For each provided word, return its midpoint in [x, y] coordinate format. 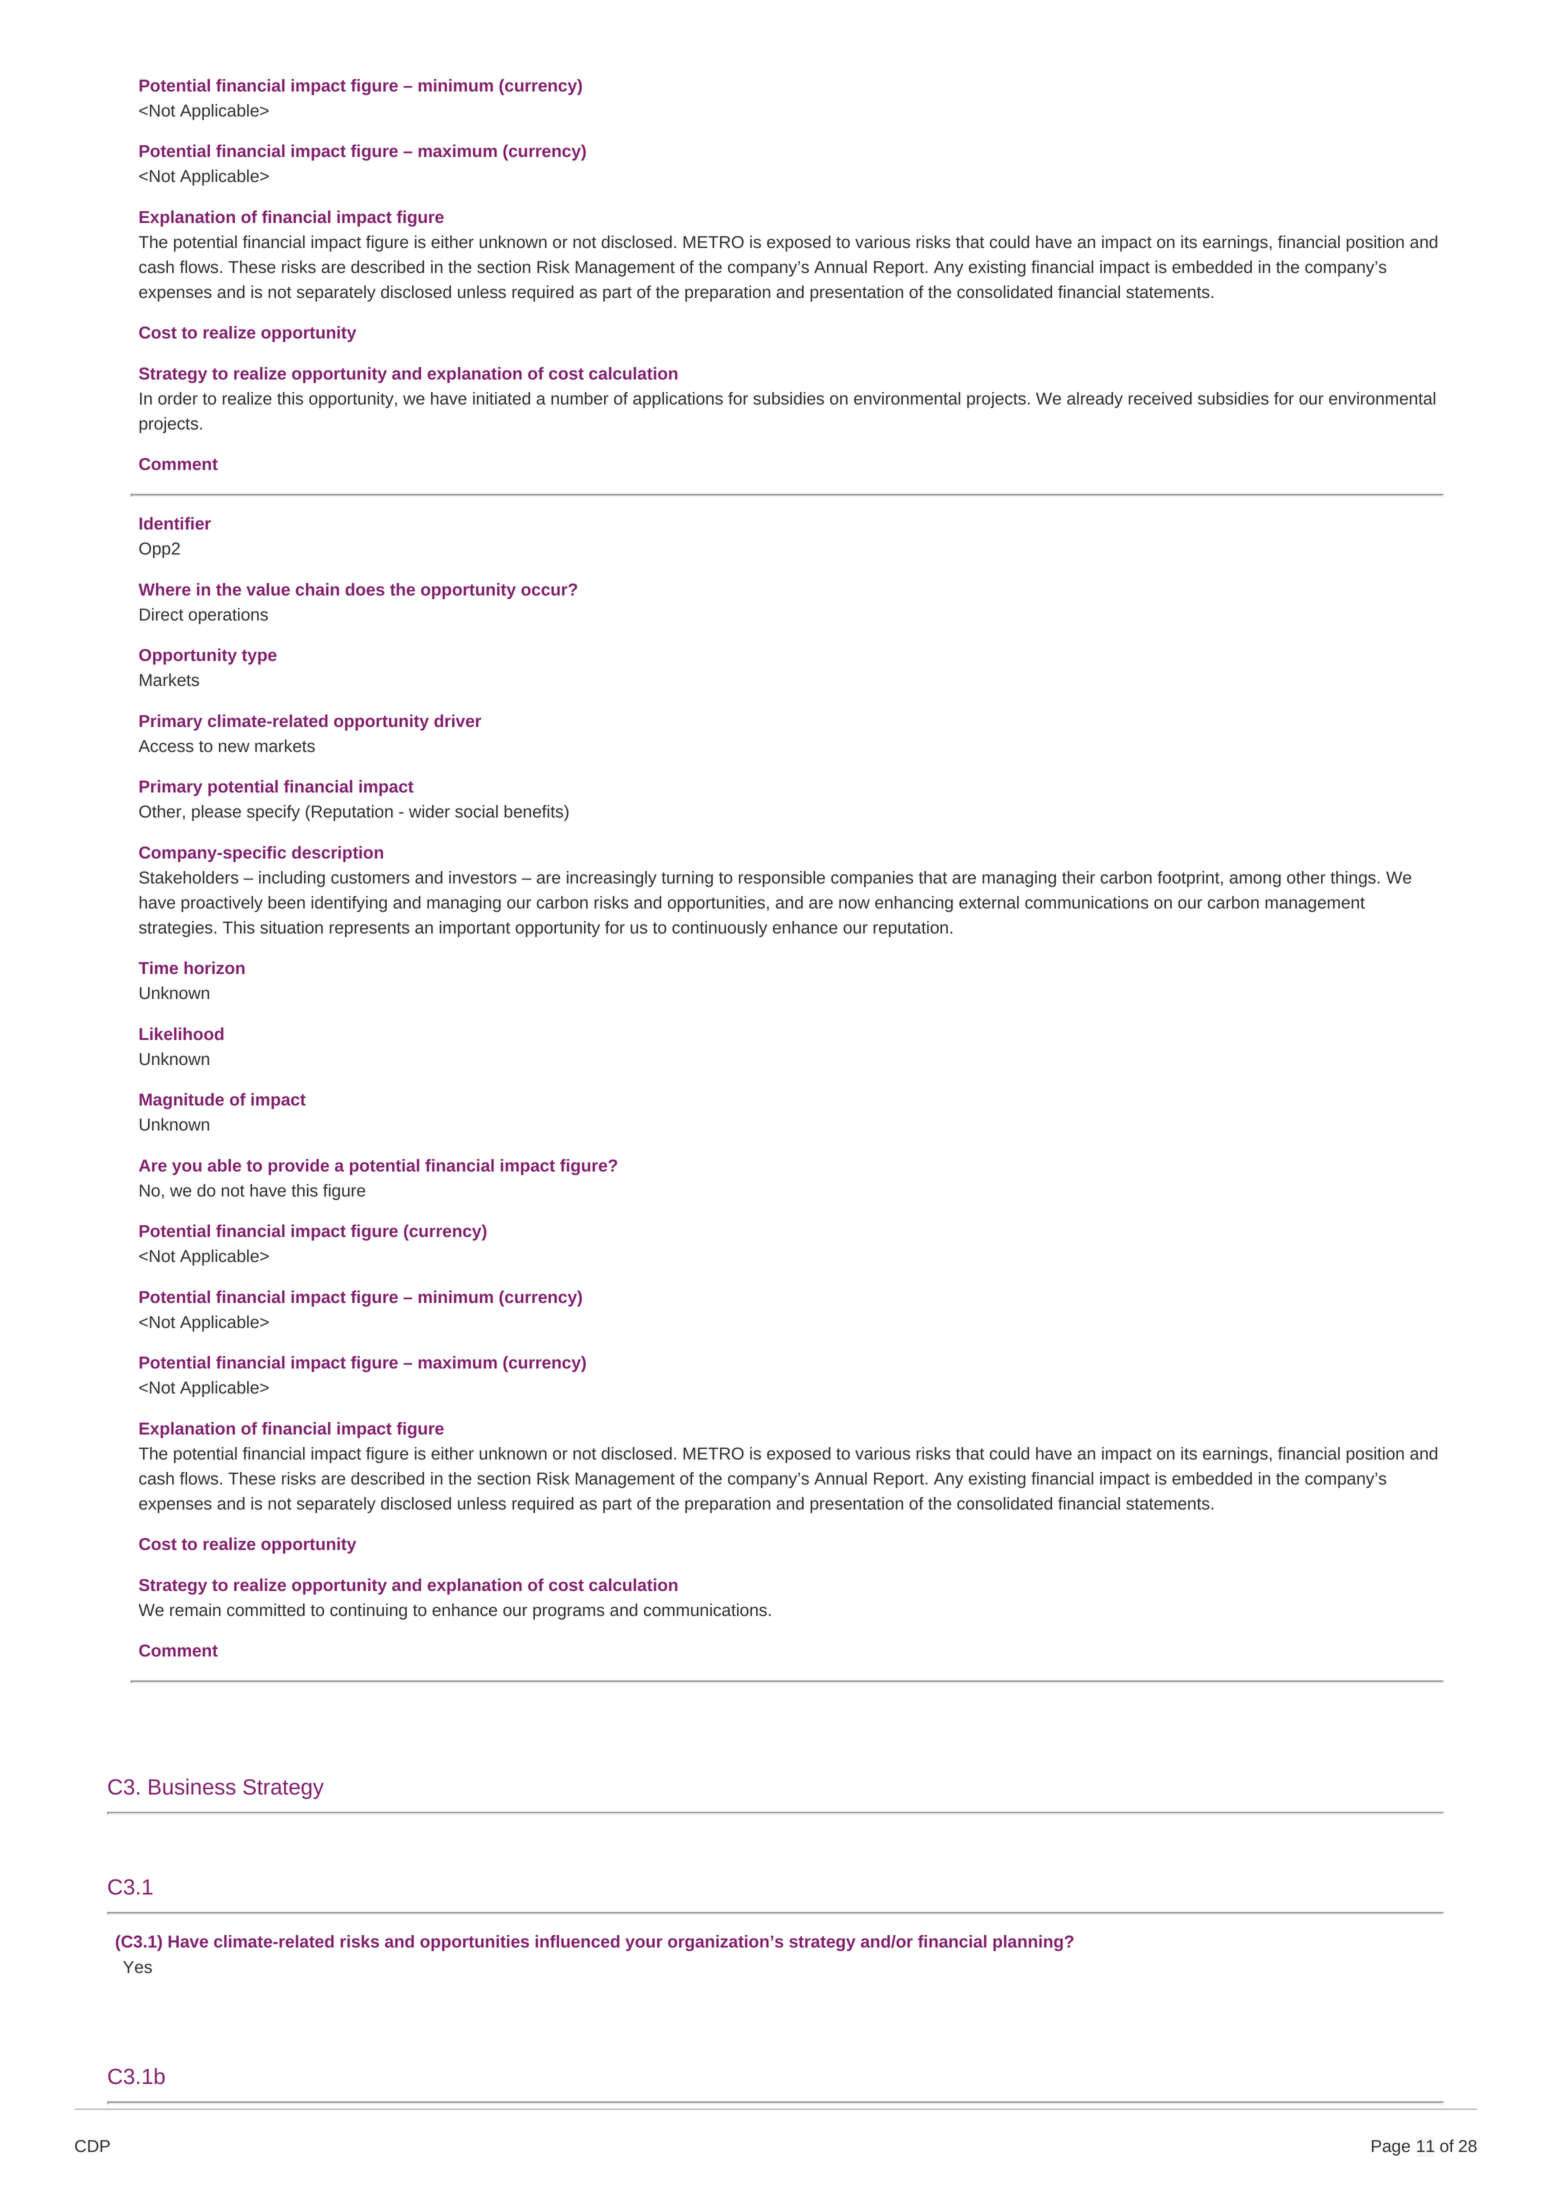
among [1255, 880]
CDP [92, 2146]
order [178, 398]
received [1160, 398]
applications [678, 400]
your [644, 1944]
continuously [719, 929]
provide [298, 1167]
